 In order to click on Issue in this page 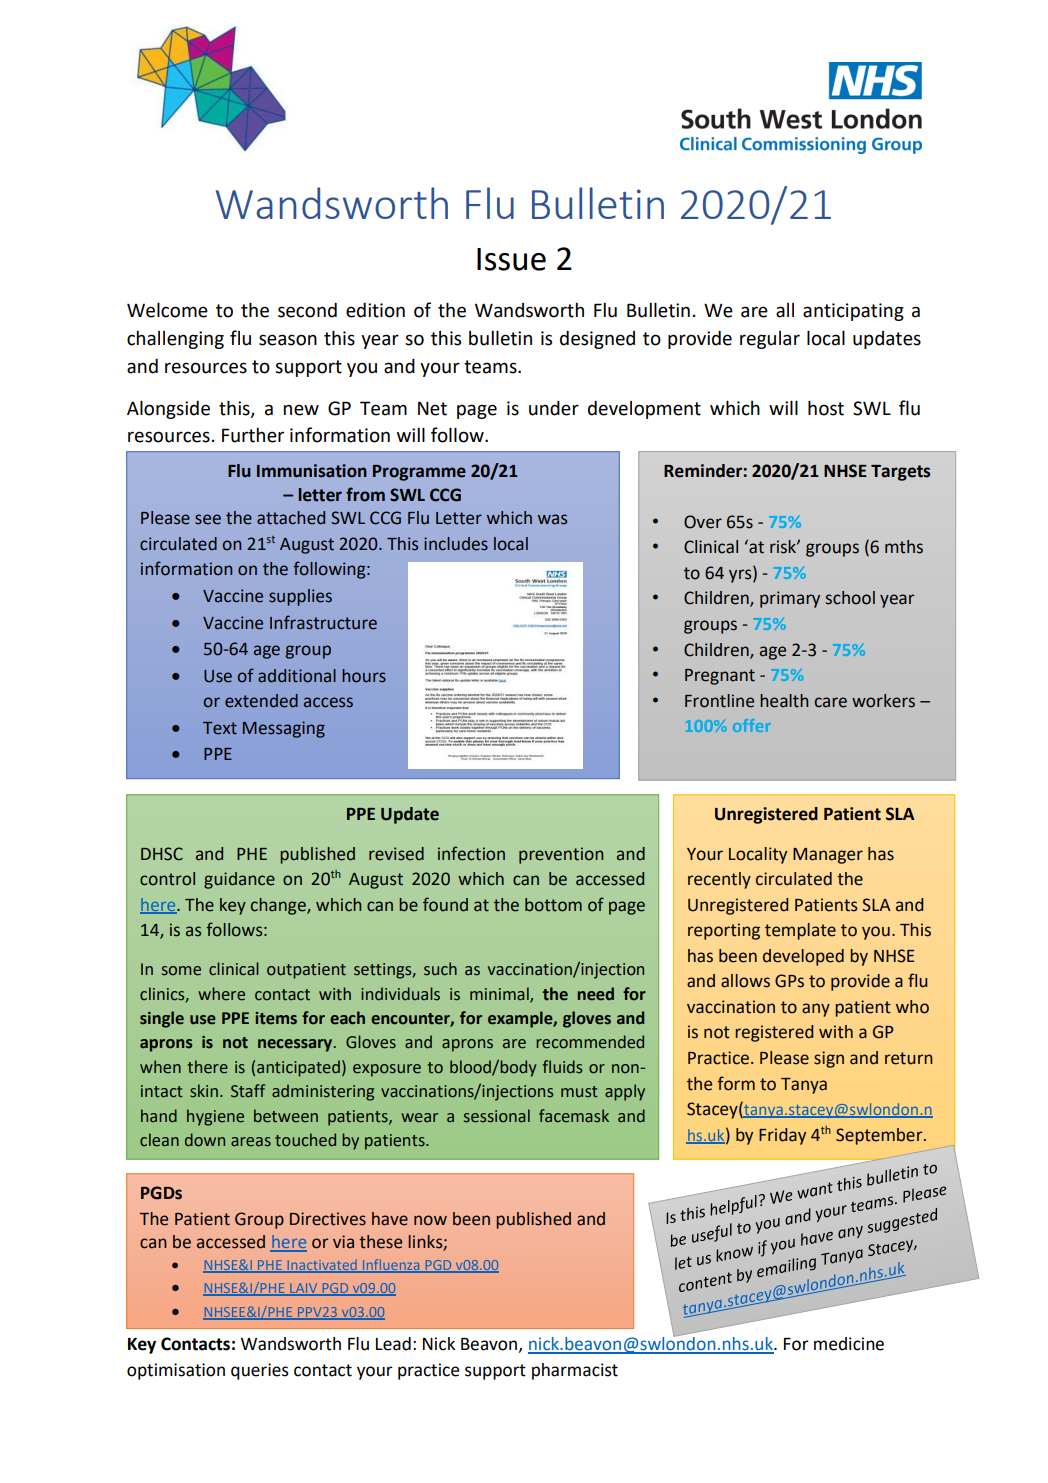, I will do `click(511, 259)`.
